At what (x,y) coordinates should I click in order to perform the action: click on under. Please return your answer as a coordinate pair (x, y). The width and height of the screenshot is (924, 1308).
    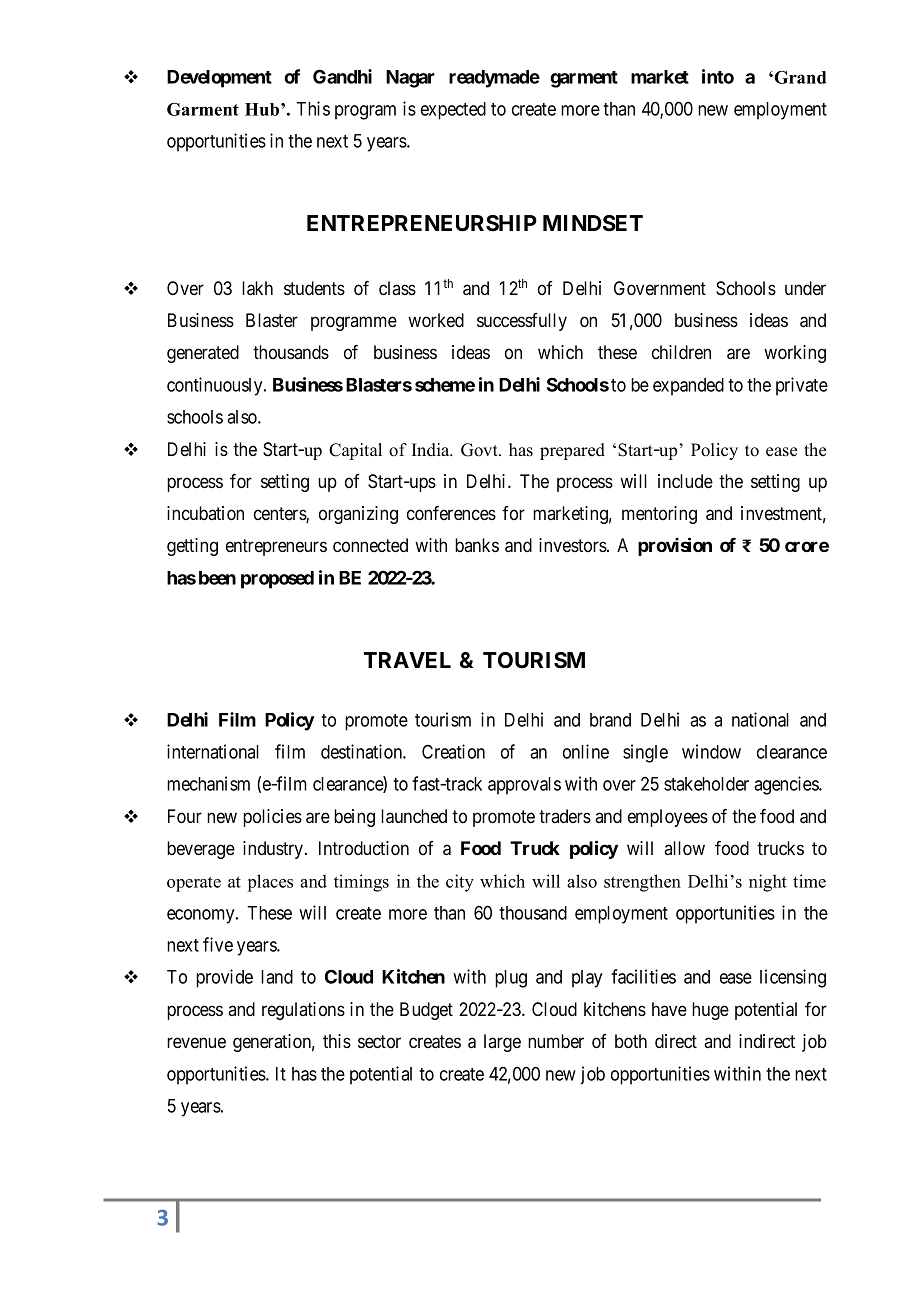
    Looking at the image, I should click on (805, 288).
